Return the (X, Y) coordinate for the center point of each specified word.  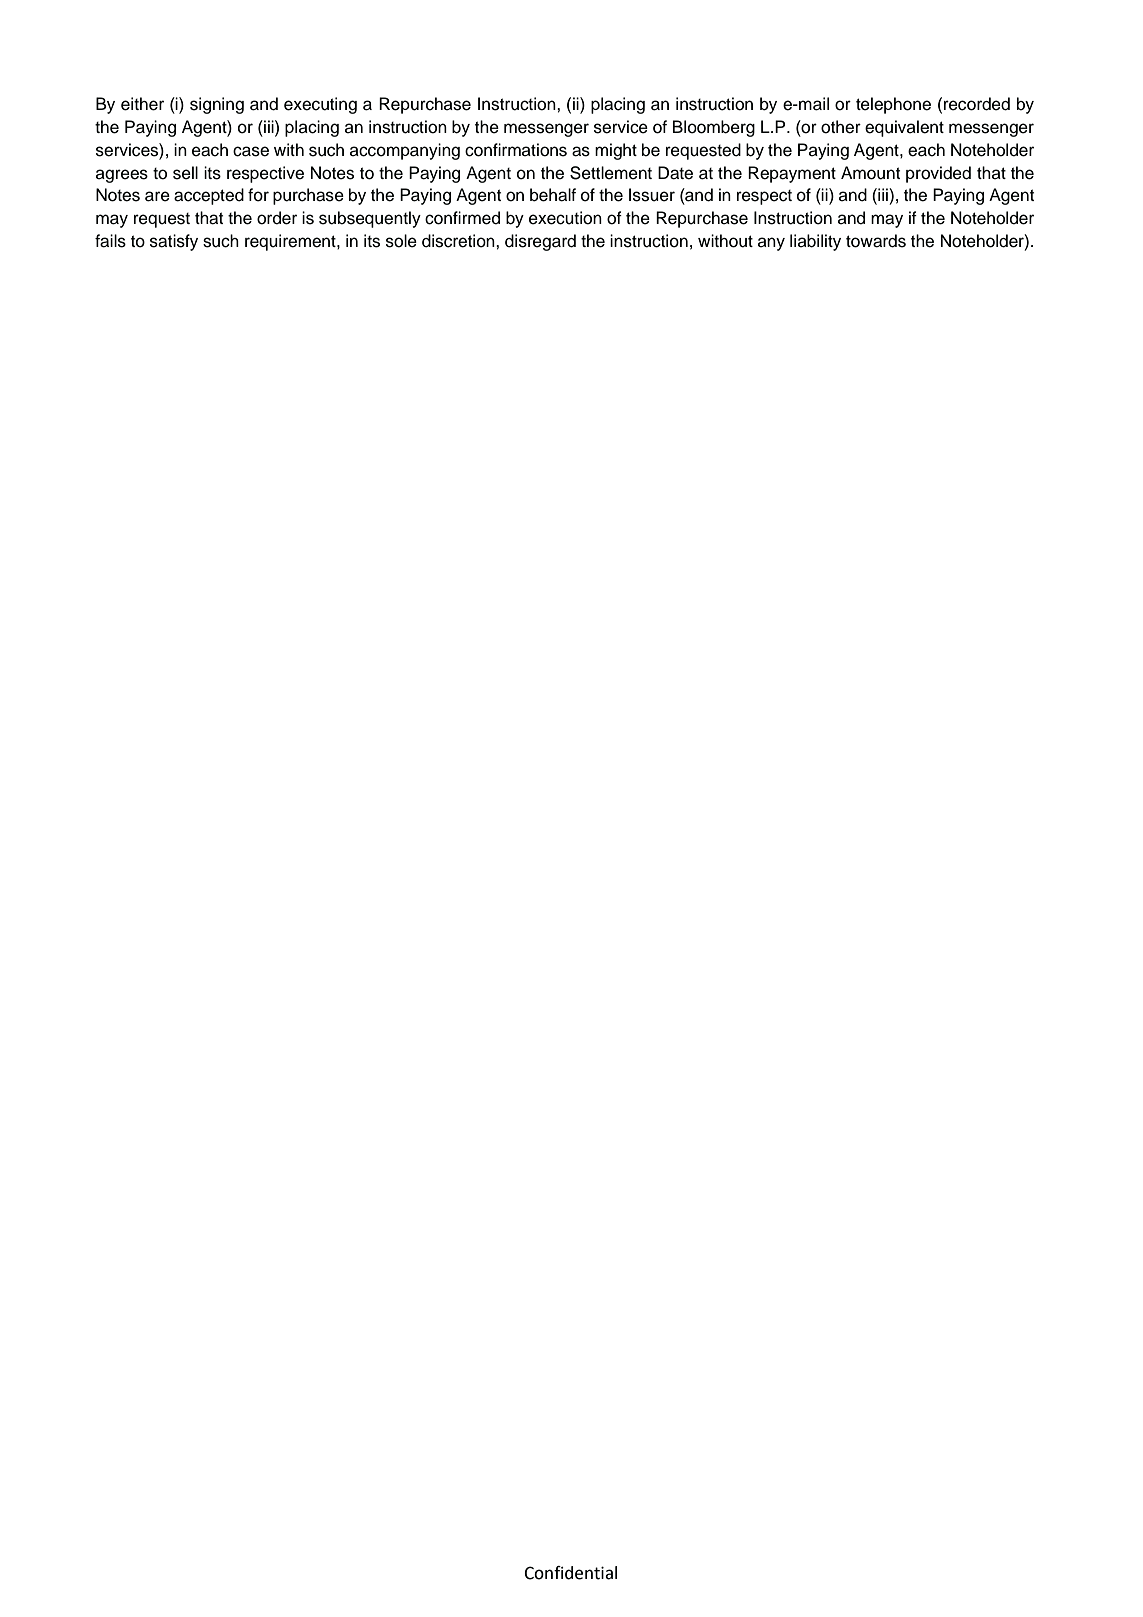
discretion (459, 241)
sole (401, 241)
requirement (291, 242)
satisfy (174, 242)
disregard (540, 242)
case (251, 151)
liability (815, 242)
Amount (870, 173)
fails (110, 241)
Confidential (570, 1573)
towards (876, 241)
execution (565, 218)
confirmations (516, 150)
